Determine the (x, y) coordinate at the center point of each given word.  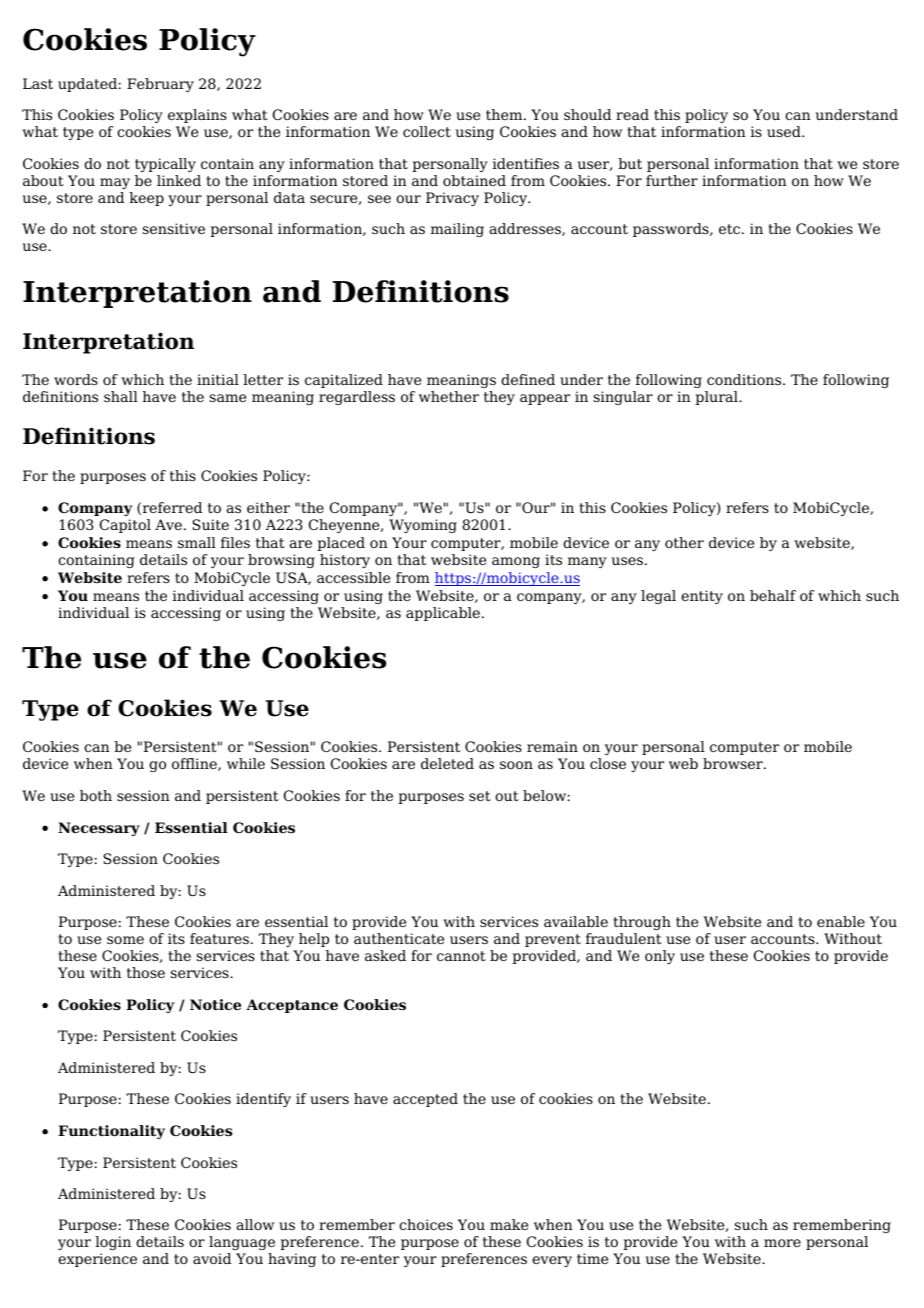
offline (195, 764)
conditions (745, 379)
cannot (461, 956)
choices (426, 1224)
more (782, 1243)
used (785, 131)
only (660, 957)
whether (449, 396)
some (125, 940)
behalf (773, 595)
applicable (443, 614)
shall (121, 396)
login (113, 1245)
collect (427, 131)
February (160, 85)
